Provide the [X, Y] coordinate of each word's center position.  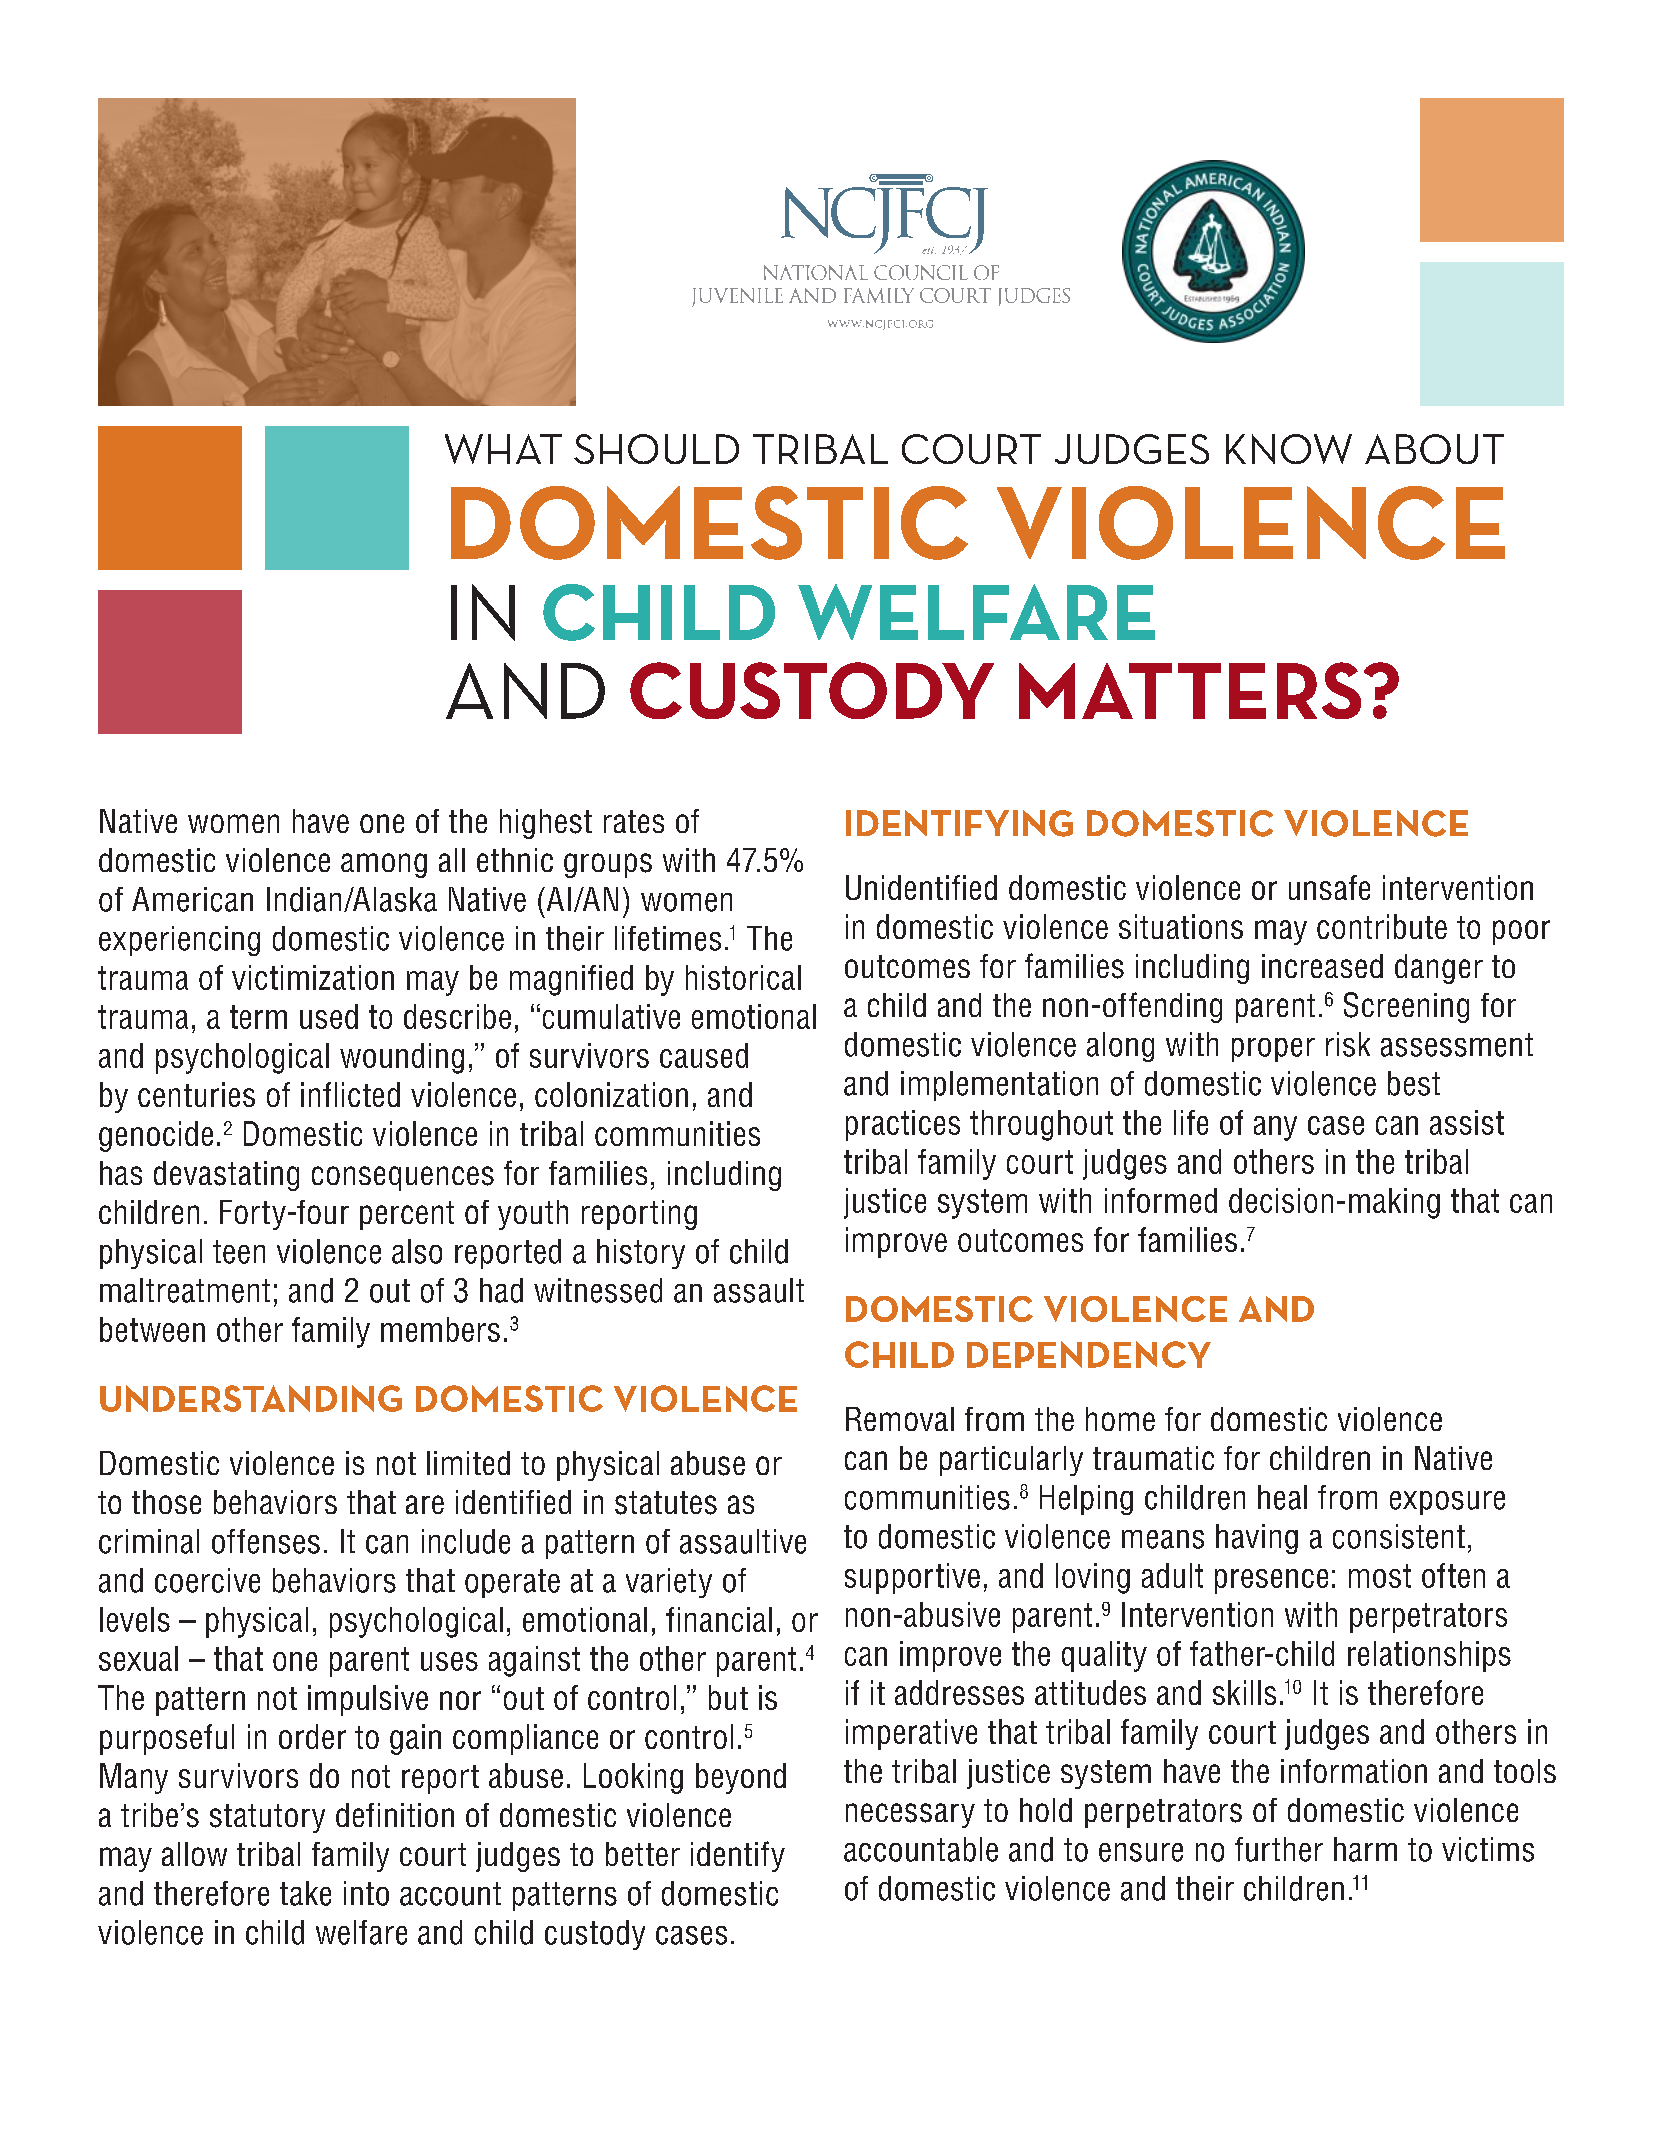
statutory [267, 1818]
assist [1467, 1122]
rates [634, 821]
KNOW [1289, 449]
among [384, 865]
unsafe [1329, 887]
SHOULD [656, 449]
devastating [226, 1176]
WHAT [503, 449]
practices [903, 1125]
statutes [666, 1503]
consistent [1399, 1536]
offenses [266, 1541]
